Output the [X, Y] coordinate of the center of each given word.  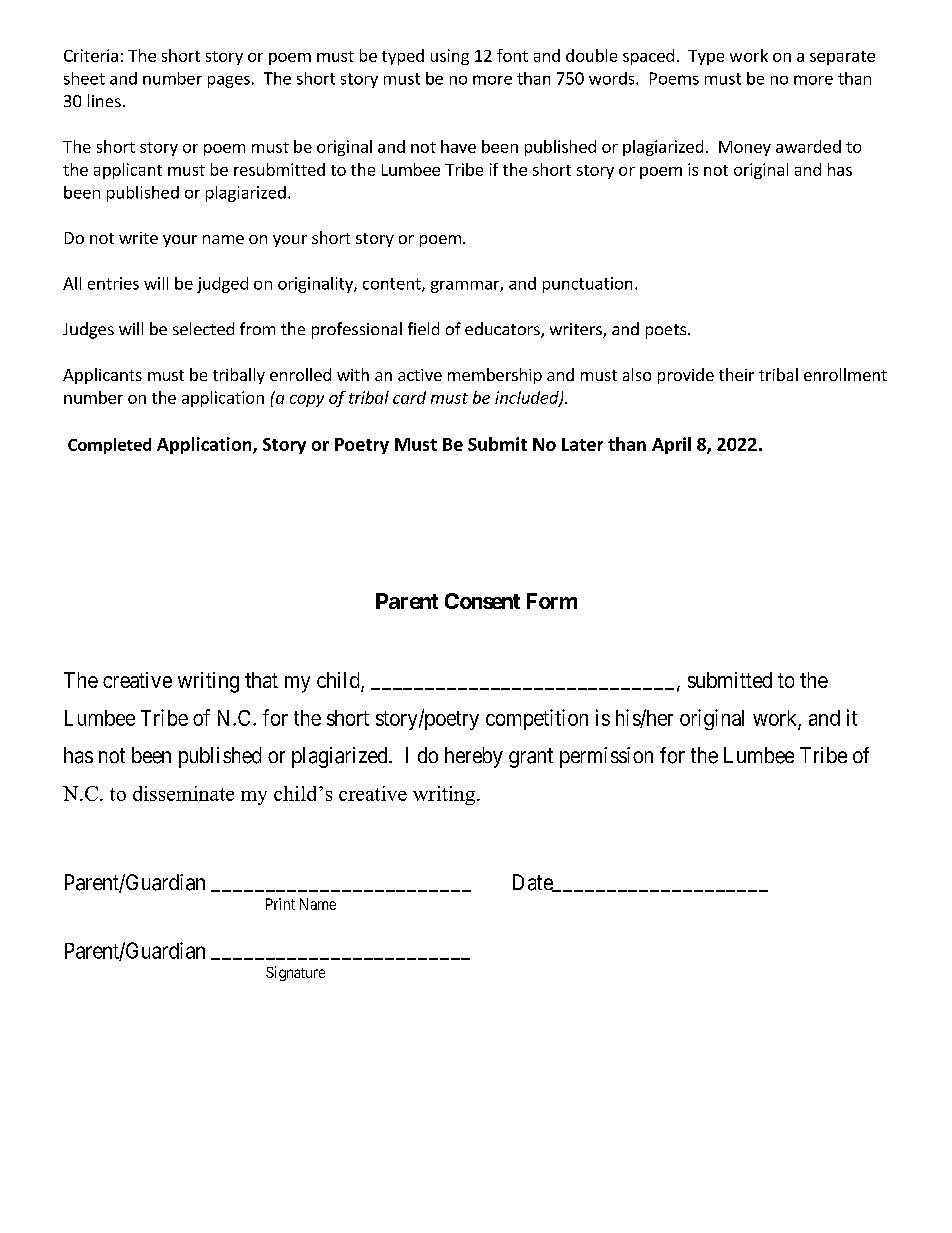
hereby [474, 757]
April [671, 445]
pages [229, 82]
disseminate [183, 793]
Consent [482, 601]
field [423, 328]
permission [606, 757]
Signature [295, 973]
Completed [109, 446]
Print [280, 904]
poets [666, 331]
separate [842, 58]
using [450, 57]
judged [222, 285]
